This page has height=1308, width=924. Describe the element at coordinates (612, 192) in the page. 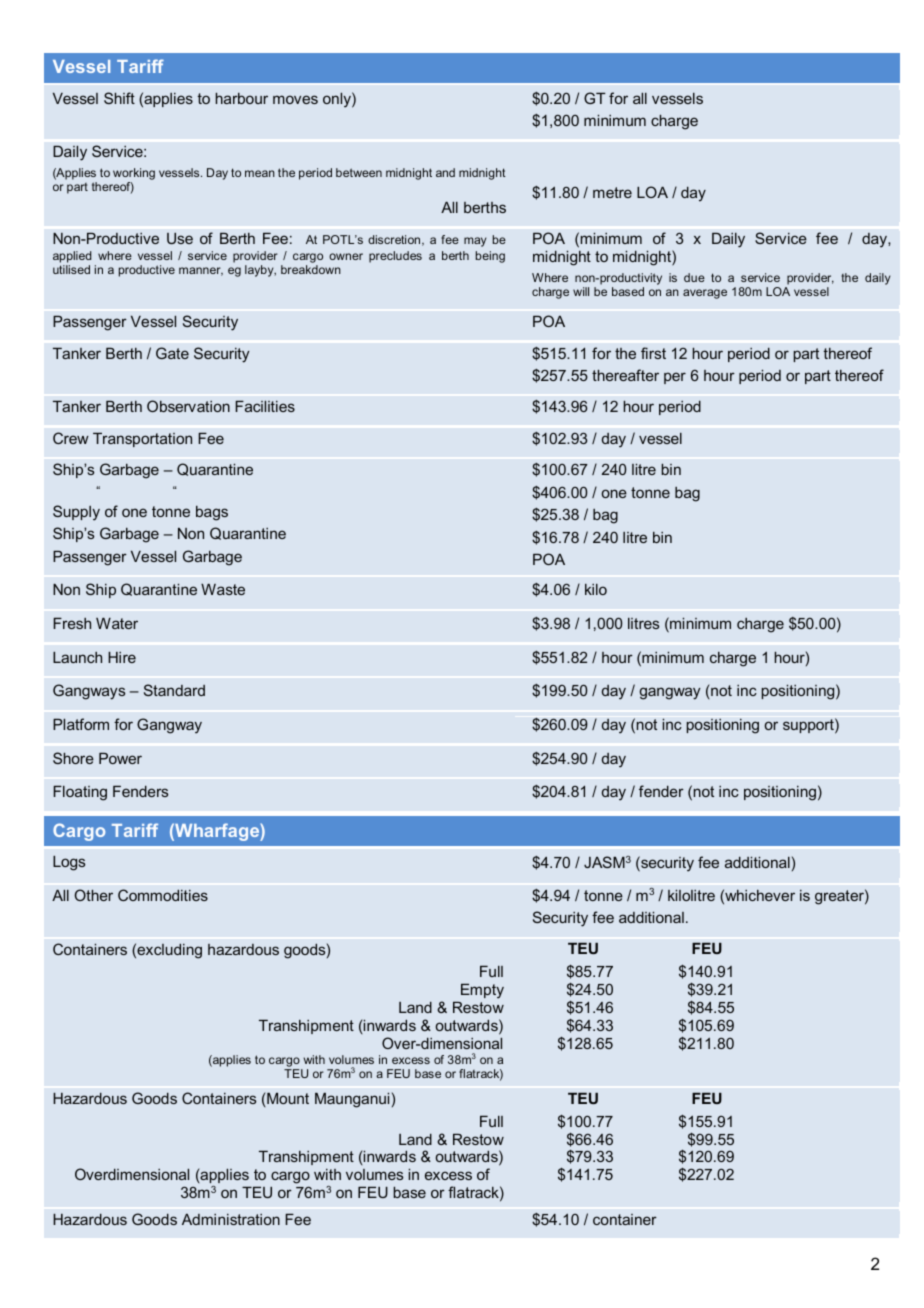

I see `metre` at that location.
